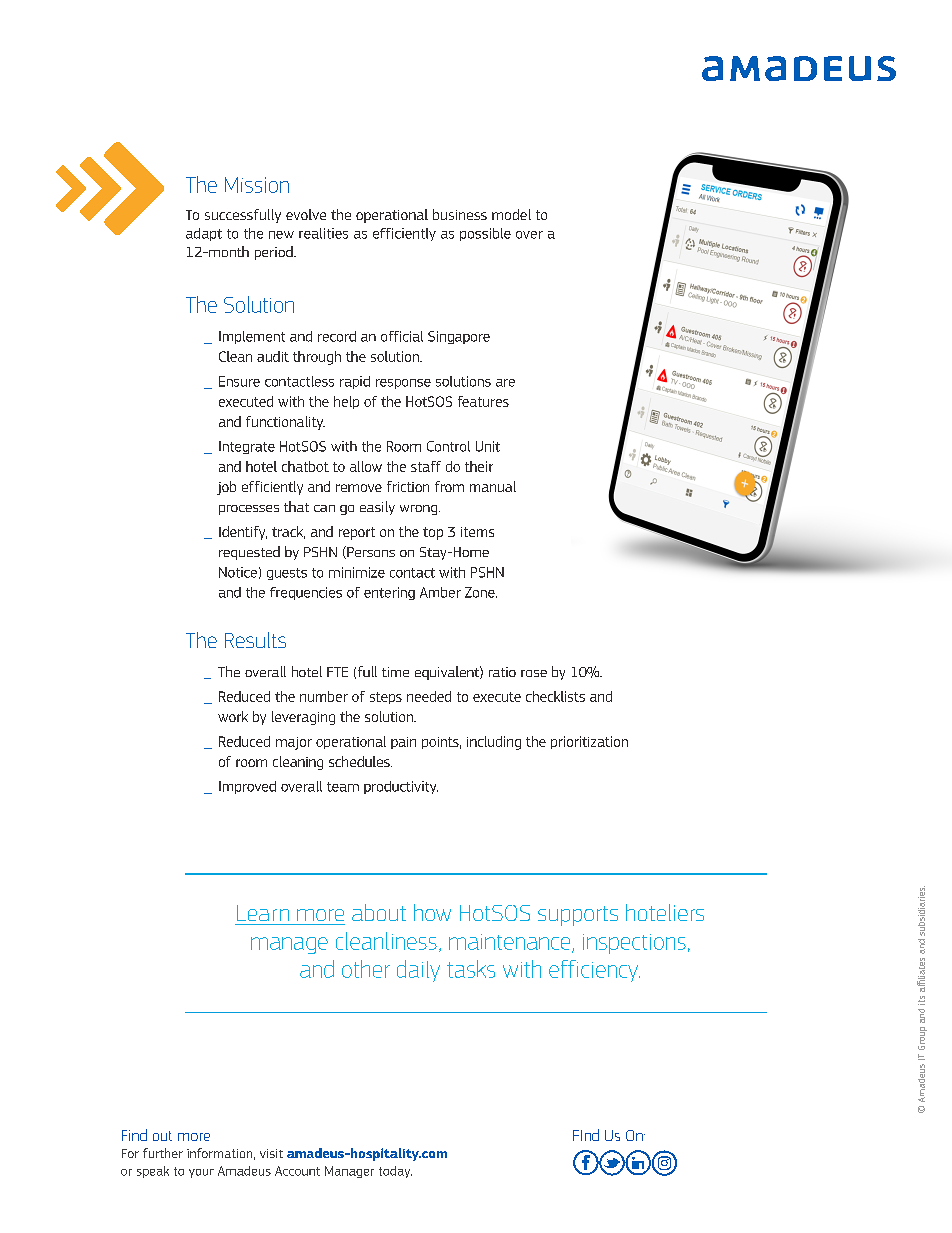 The width and height of the document is (952, 1233). Describe the element at coordinates (247, 787) in the document. I see `Improved` at that location.
